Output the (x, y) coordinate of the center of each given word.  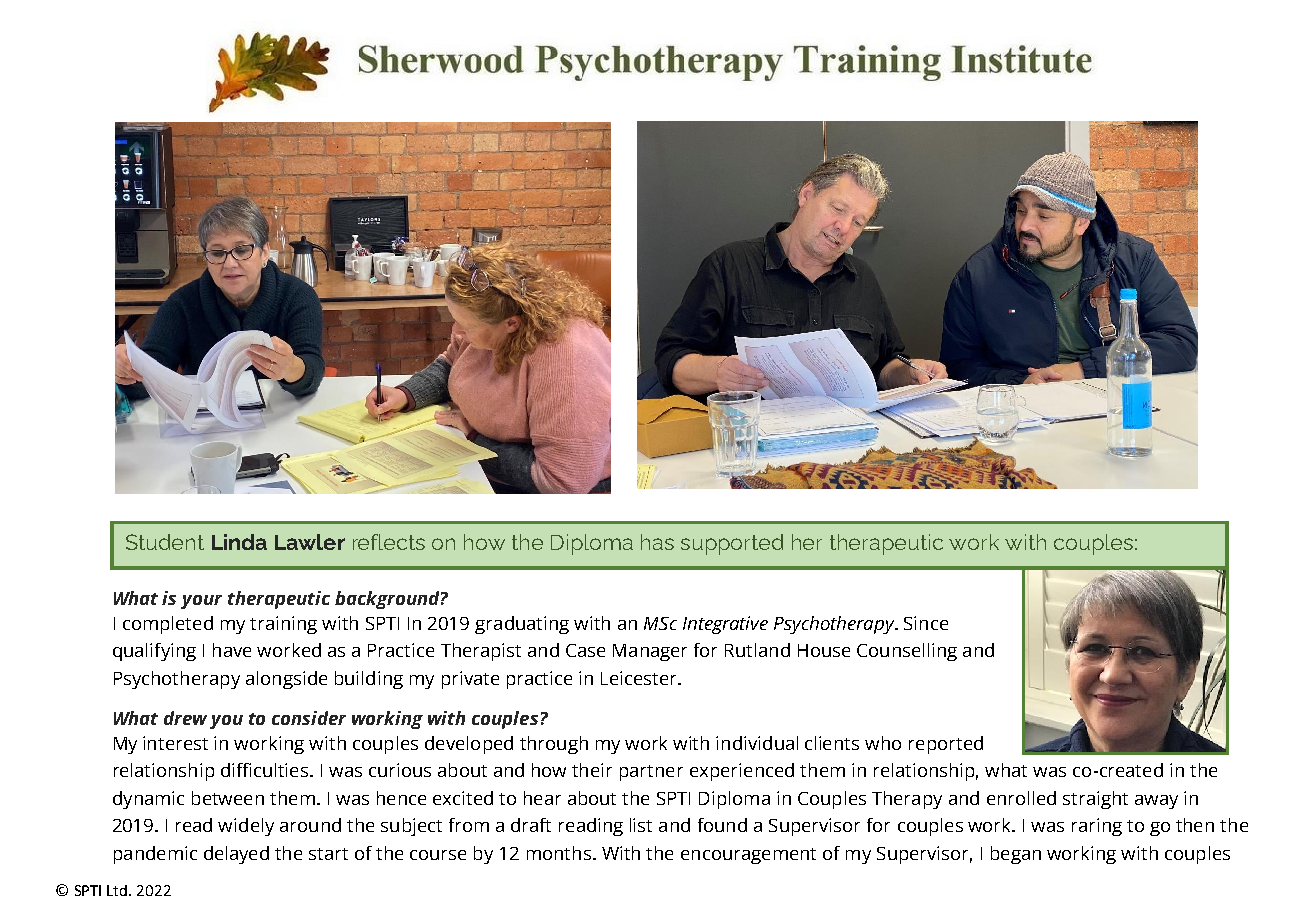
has (657, 542)
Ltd (118, 890)
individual (757, 743)
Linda (239, 542)
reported (946, 745)
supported (732, 544)
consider (309, 718)
